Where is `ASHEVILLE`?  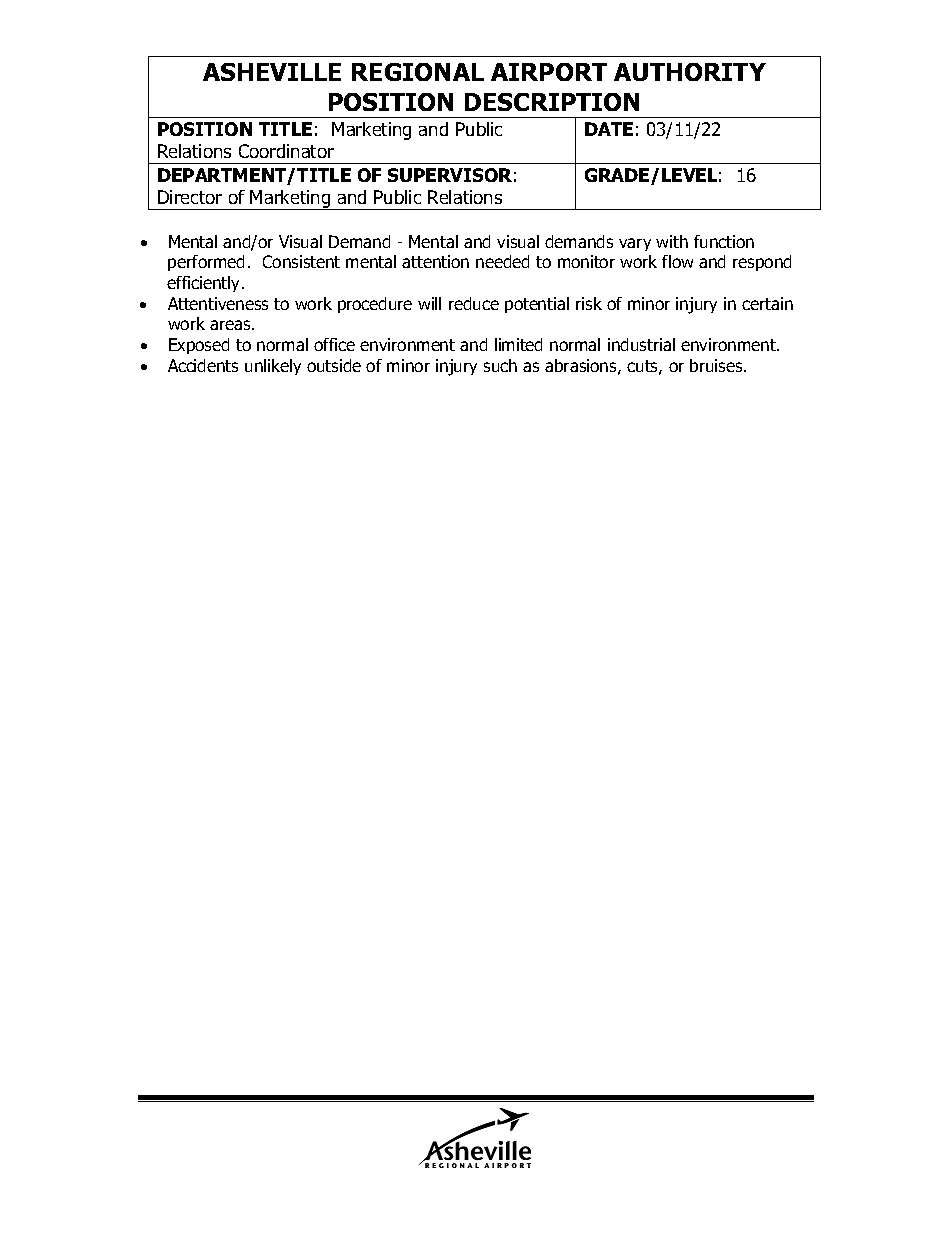 ASHEVILLE is located at coordinates (272, 72).
